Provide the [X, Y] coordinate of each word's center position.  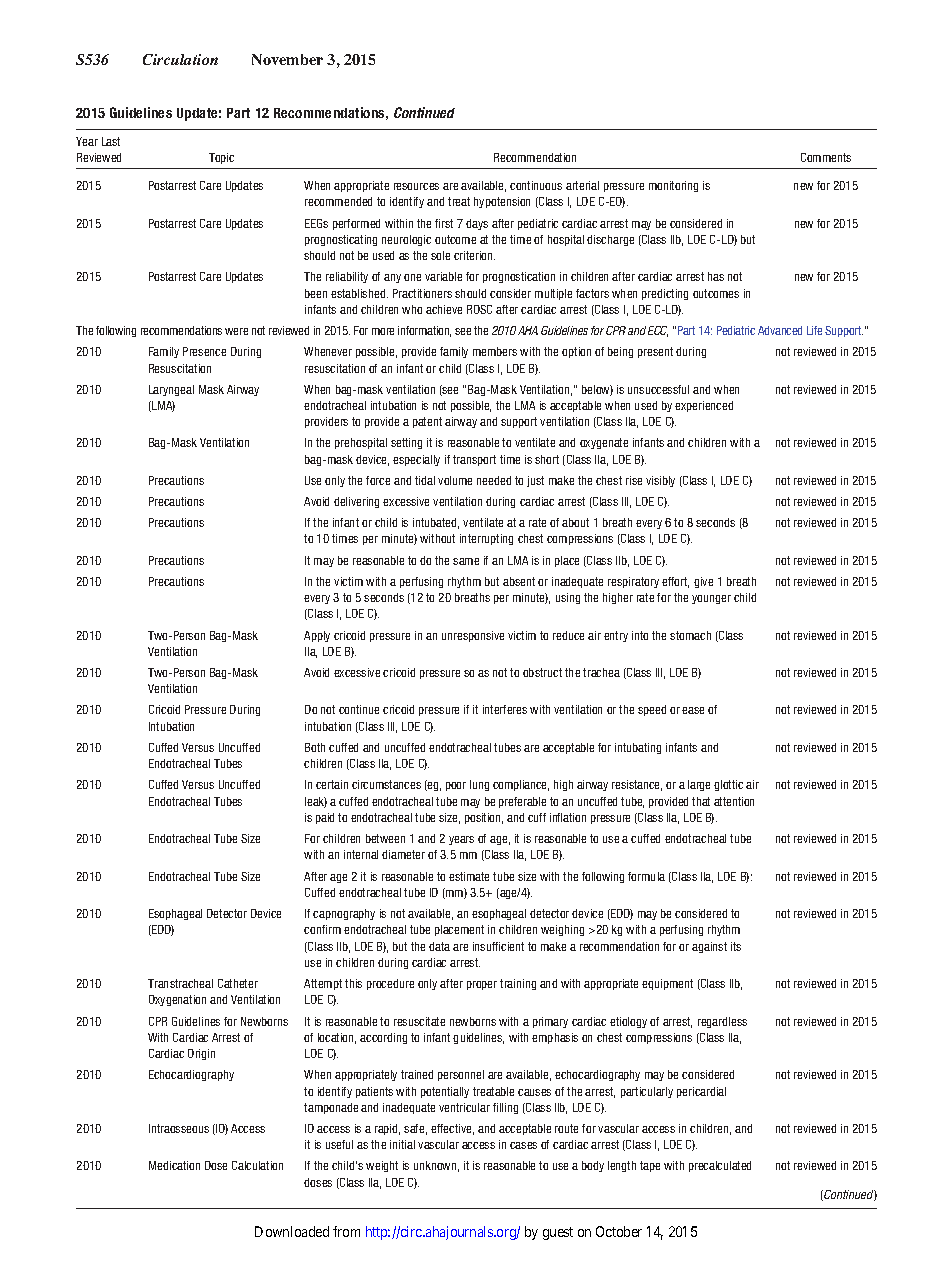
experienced [704, 406]
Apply [317, 636]
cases [523, 1145]
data [439, 946]
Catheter [238, 983]
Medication [174, 1165]
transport [474, 460]
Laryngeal [171, 390]
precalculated [720, 1166]
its [736, 946]
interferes [505, 709]
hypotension [502, 202]
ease [693, 710]
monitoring [673, 186]
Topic [221, 158]
